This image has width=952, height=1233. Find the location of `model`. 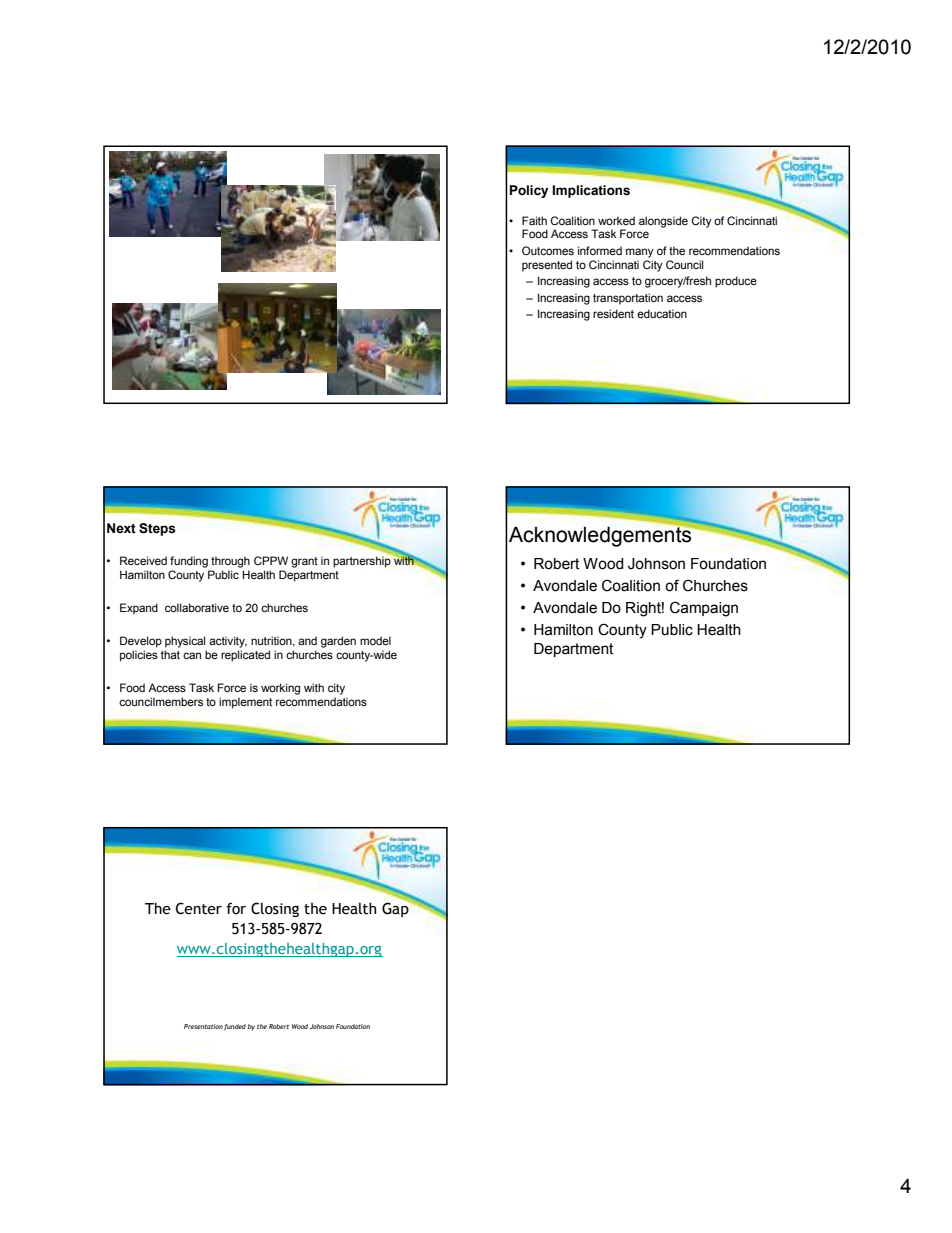

model is located at coordinates (375, 640).
